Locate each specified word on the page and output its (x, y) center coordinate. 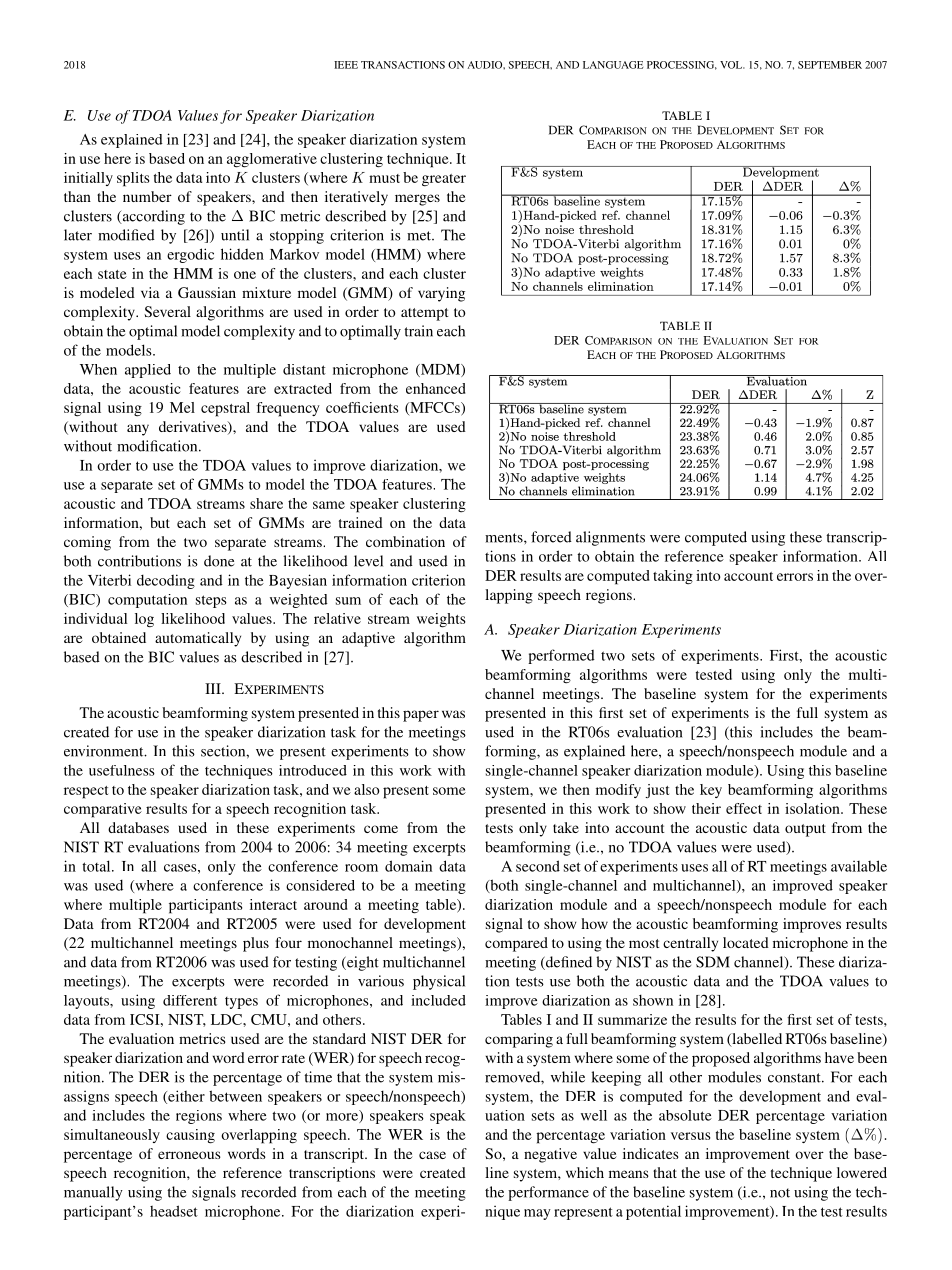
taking (673, 577)
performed (561, 656)
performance (548, 1193)
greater (444, 180)
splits (133, 179)
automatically (198, 639)
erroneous (189, 1155)
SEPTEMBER (830, 65)
